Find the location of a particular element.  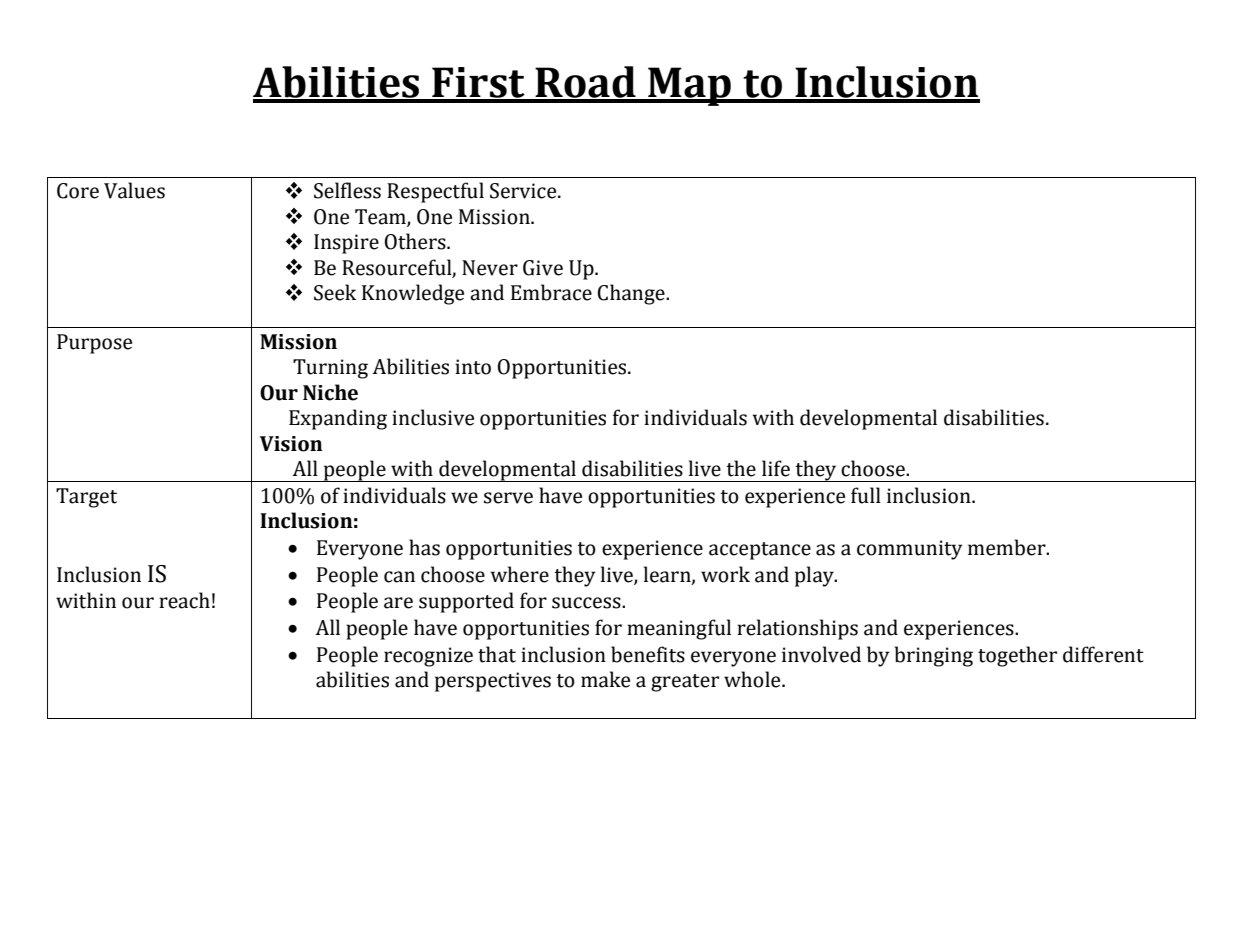

Map is located at coordinates (689, 86).
